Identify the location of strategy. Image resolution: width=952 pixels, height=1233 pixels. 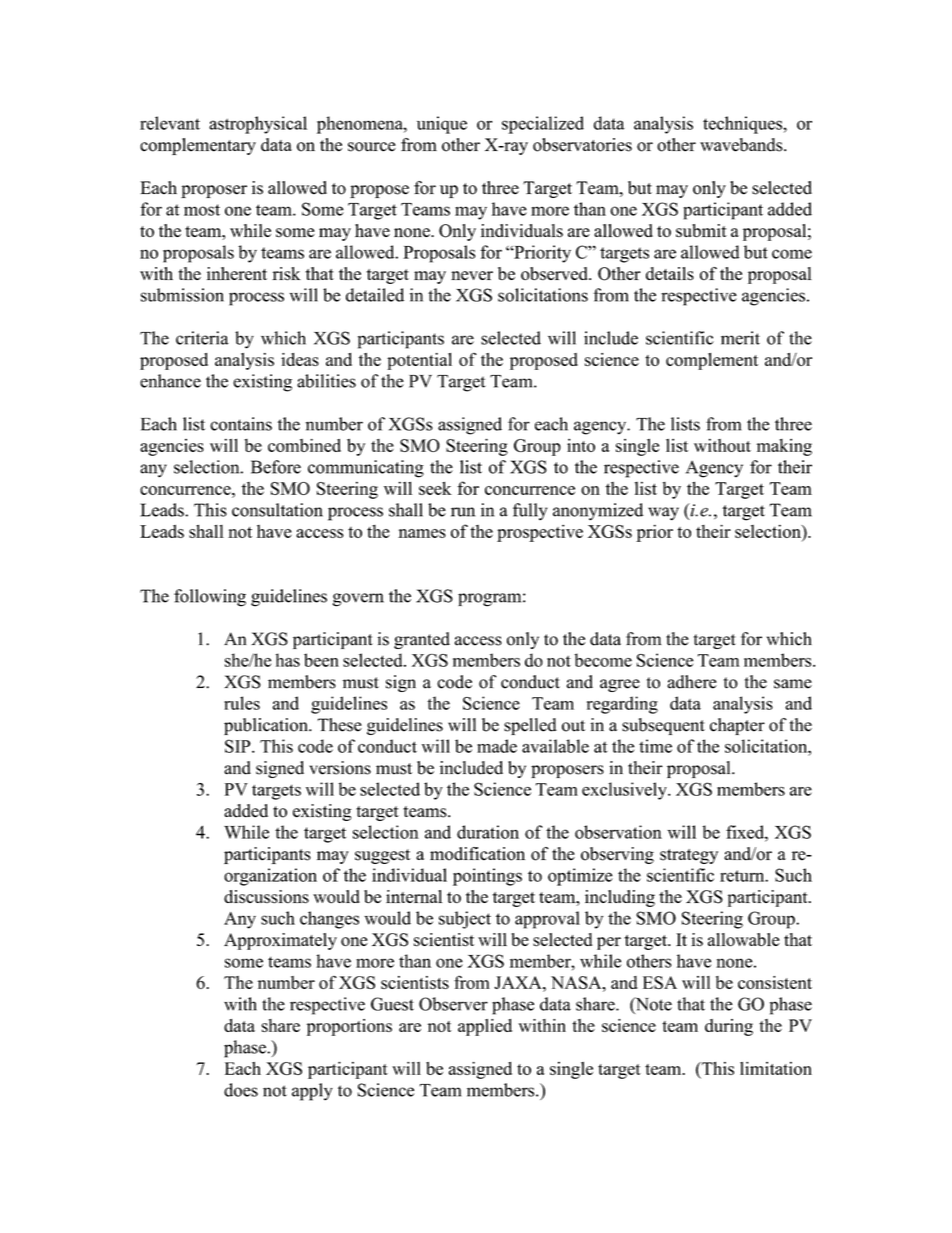
(689, 856).
